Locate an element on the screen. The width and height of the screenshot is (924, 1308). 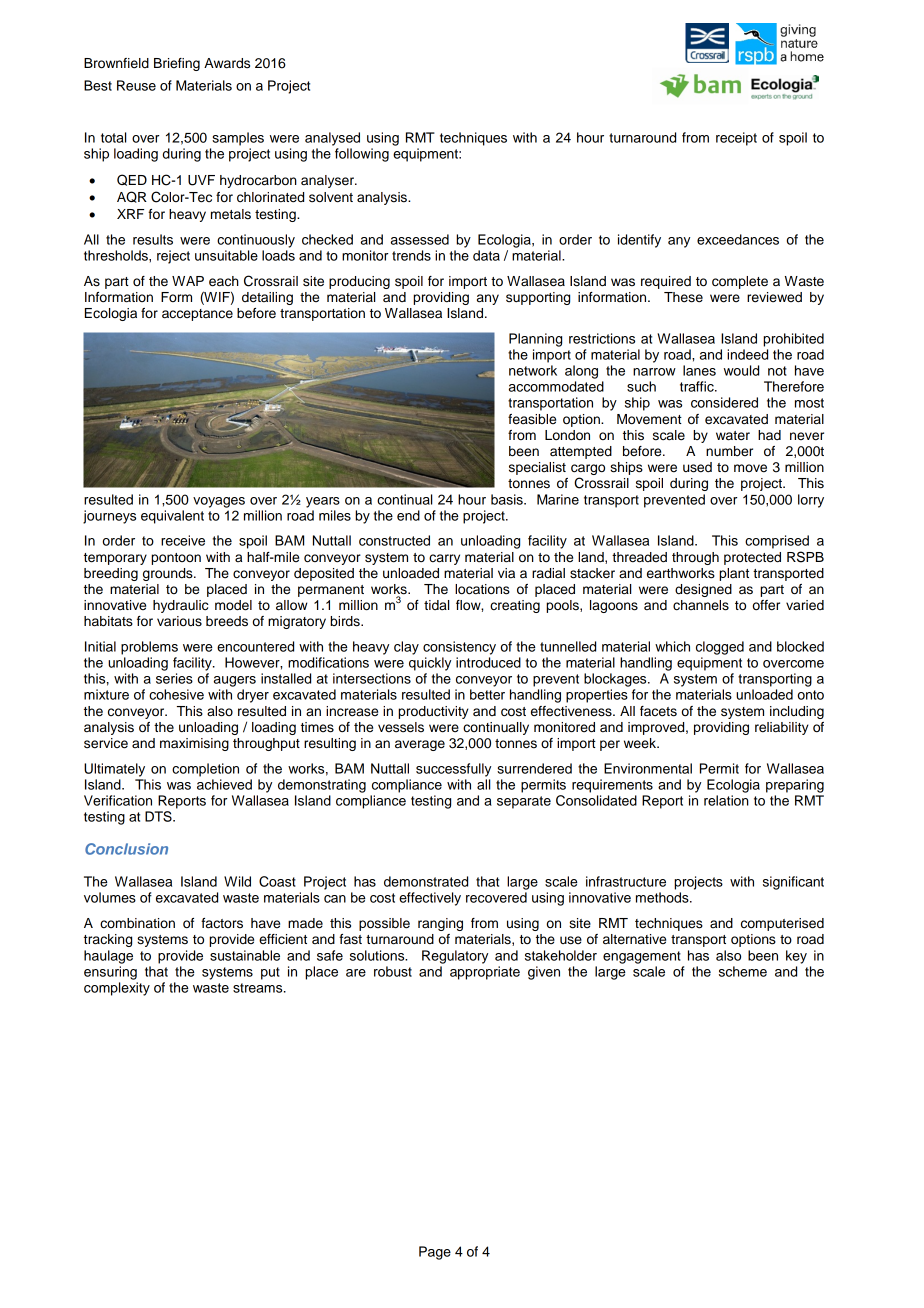
factors is located at coordinates (222, 923).
